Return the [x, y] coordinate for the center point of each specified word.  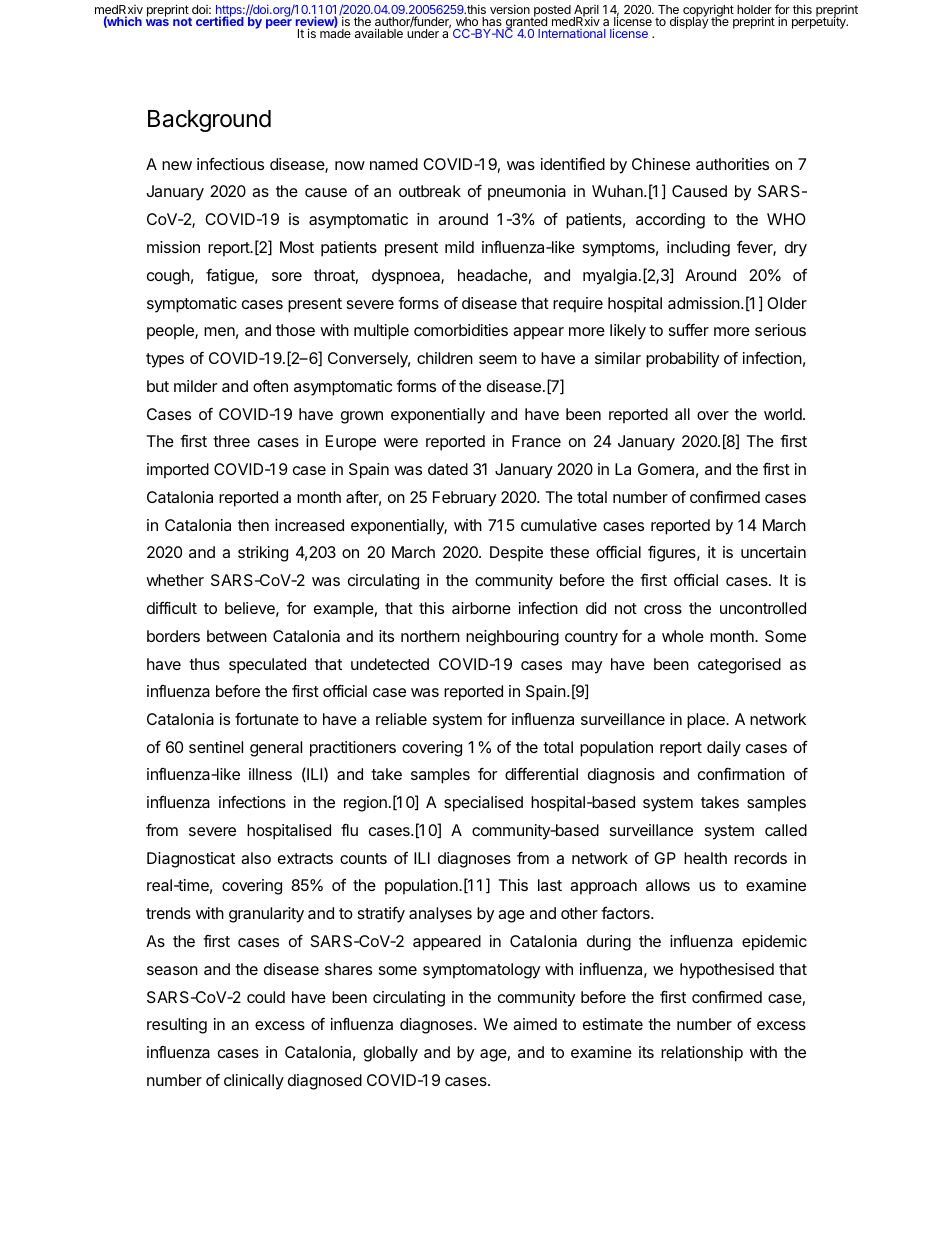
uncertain [773, 552]
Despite [516, 554]
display [689, 22]
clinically [254, 1082]
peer [279, 24]
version [510, 9]
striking [263, 554]
